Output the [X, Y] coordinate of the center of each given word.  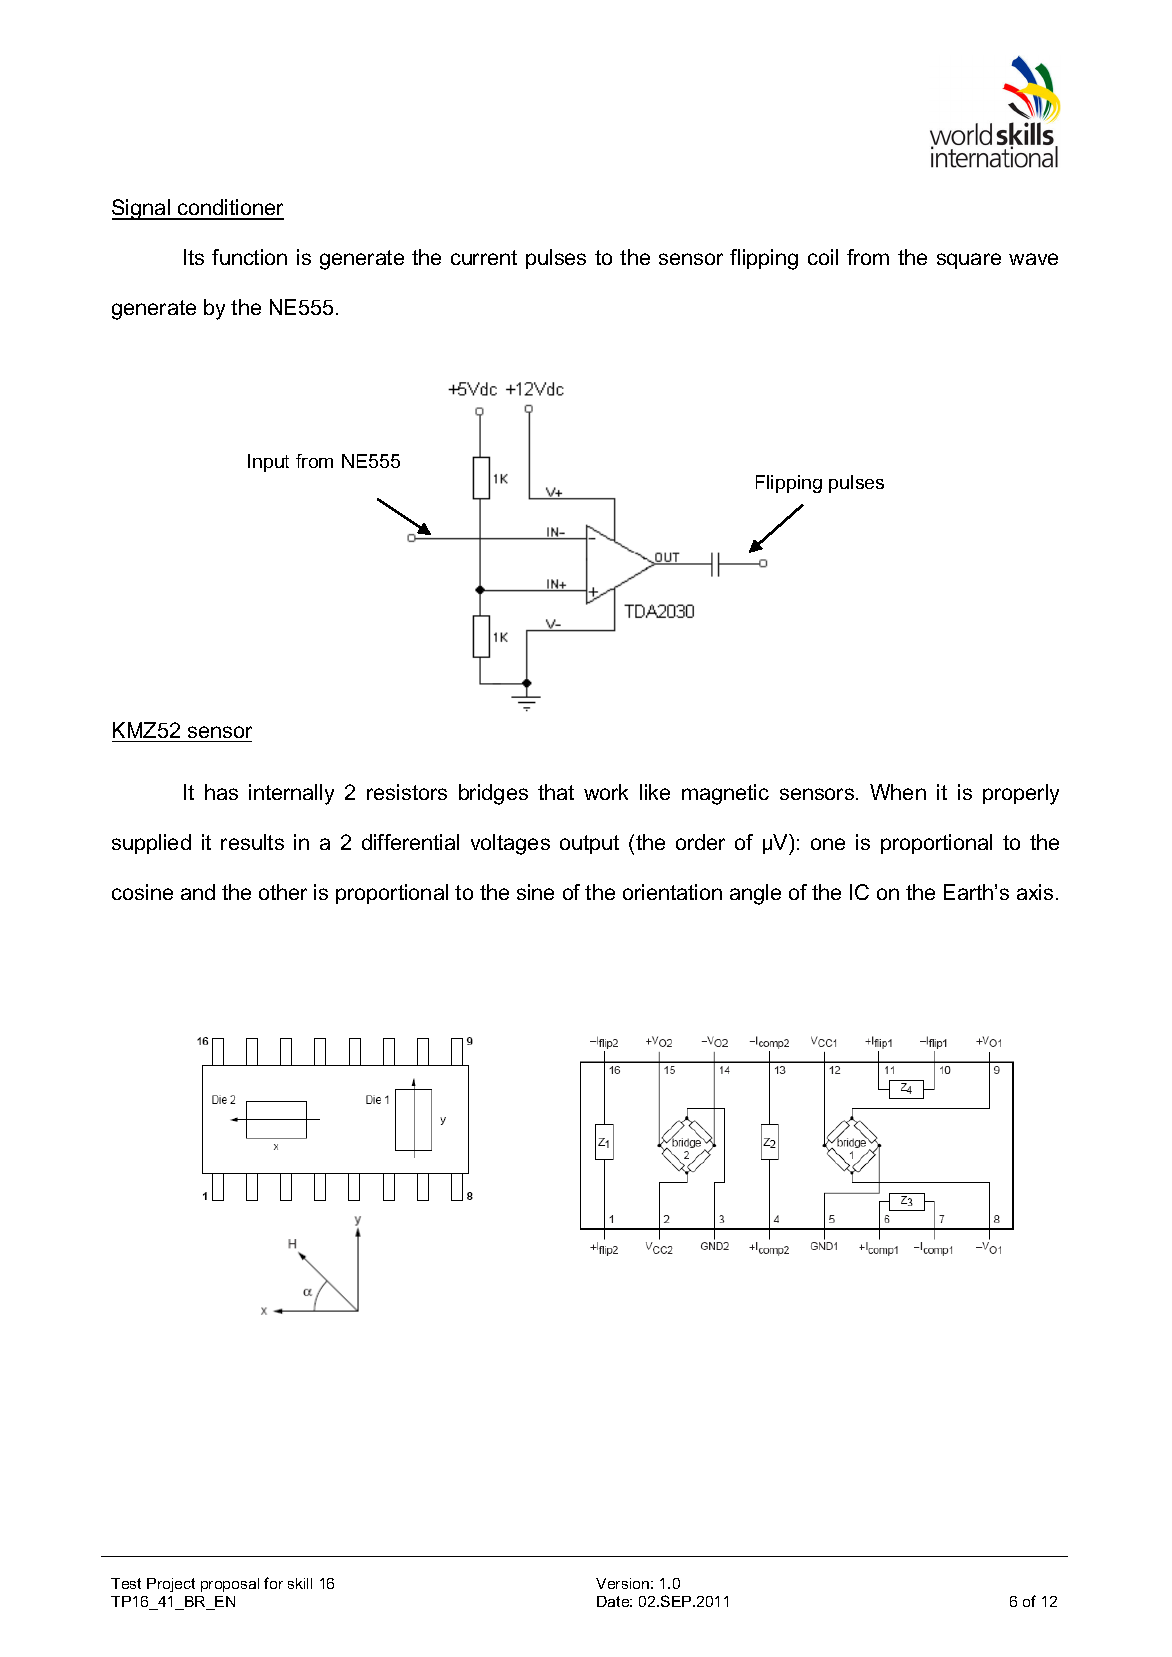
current [484, 257]
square [969, 261]
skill [300, 1583]
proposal [230, 1585]
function [249, 257]
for [273, 1583]
